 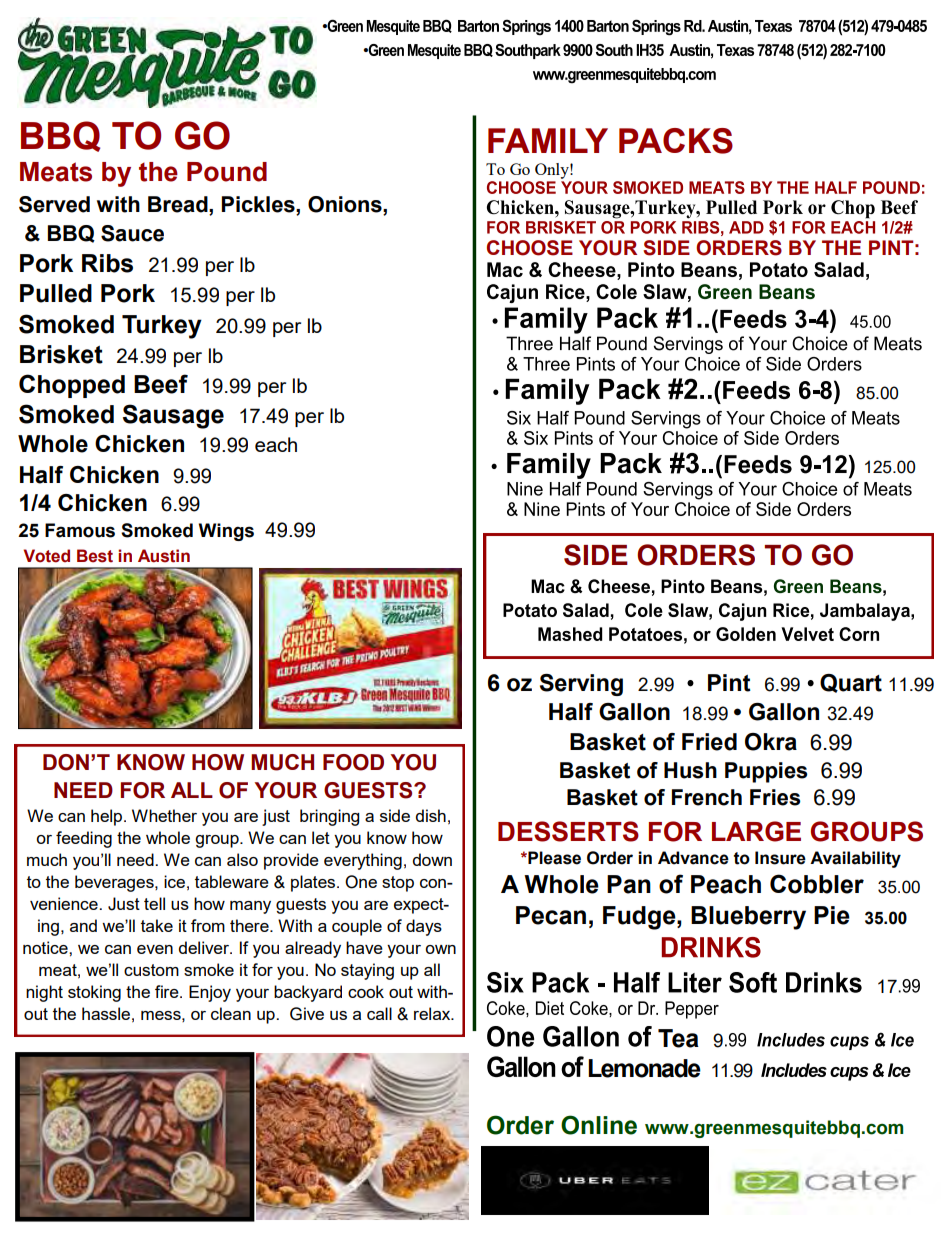 What do you see at coordinates (161, 384) in the image?
I see `Beef` at bounding box center [161, 384].
